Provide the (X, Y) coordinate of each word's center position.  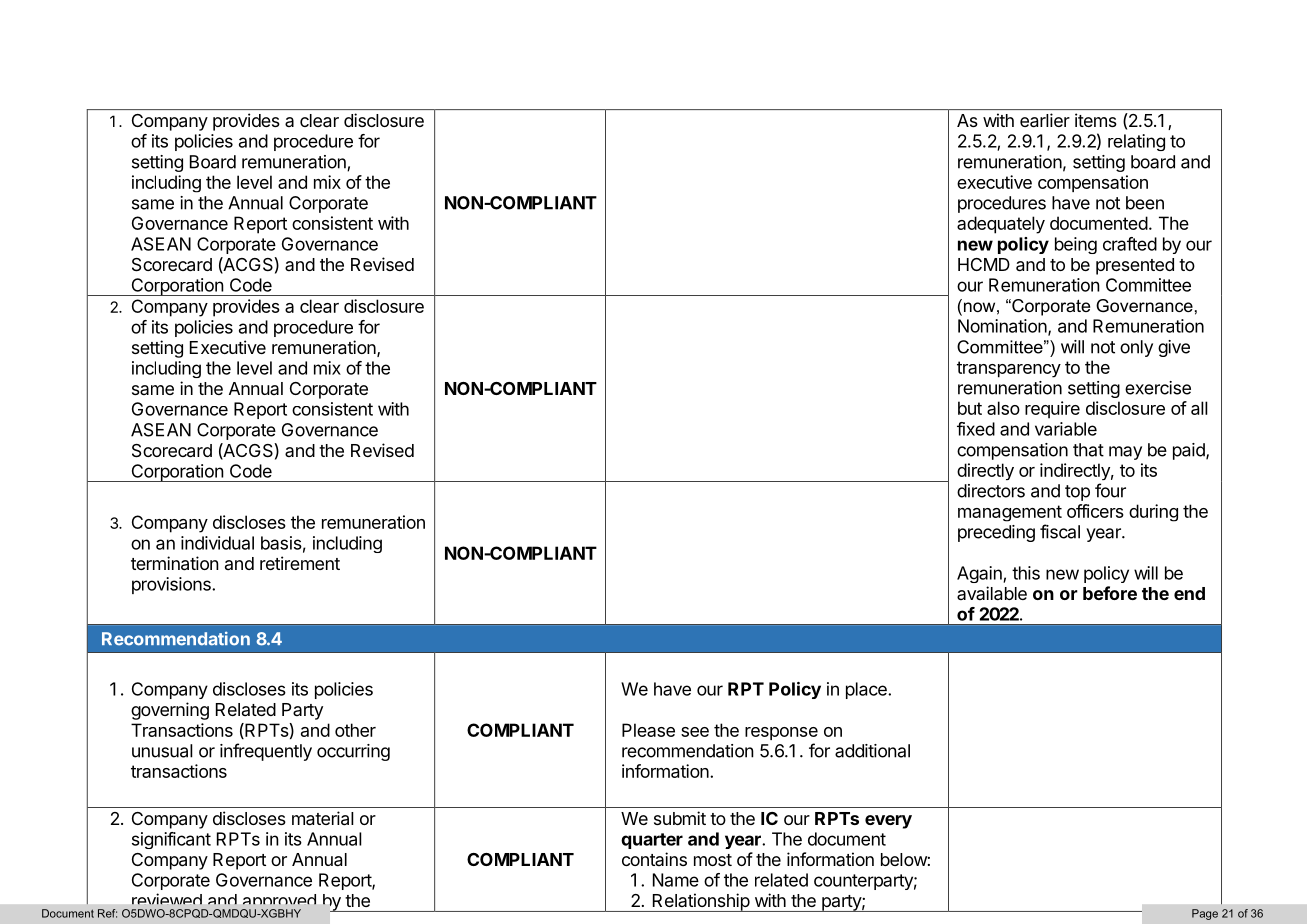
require (1052, 410)
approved (278, 903)
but (970, 408)
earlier (1045, 120)
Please (648, 730)
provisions (172, 585)
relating (1136, 142)
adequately (1001, 225)
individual (217, 543)
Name (676, 880)
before (1110, 593)
